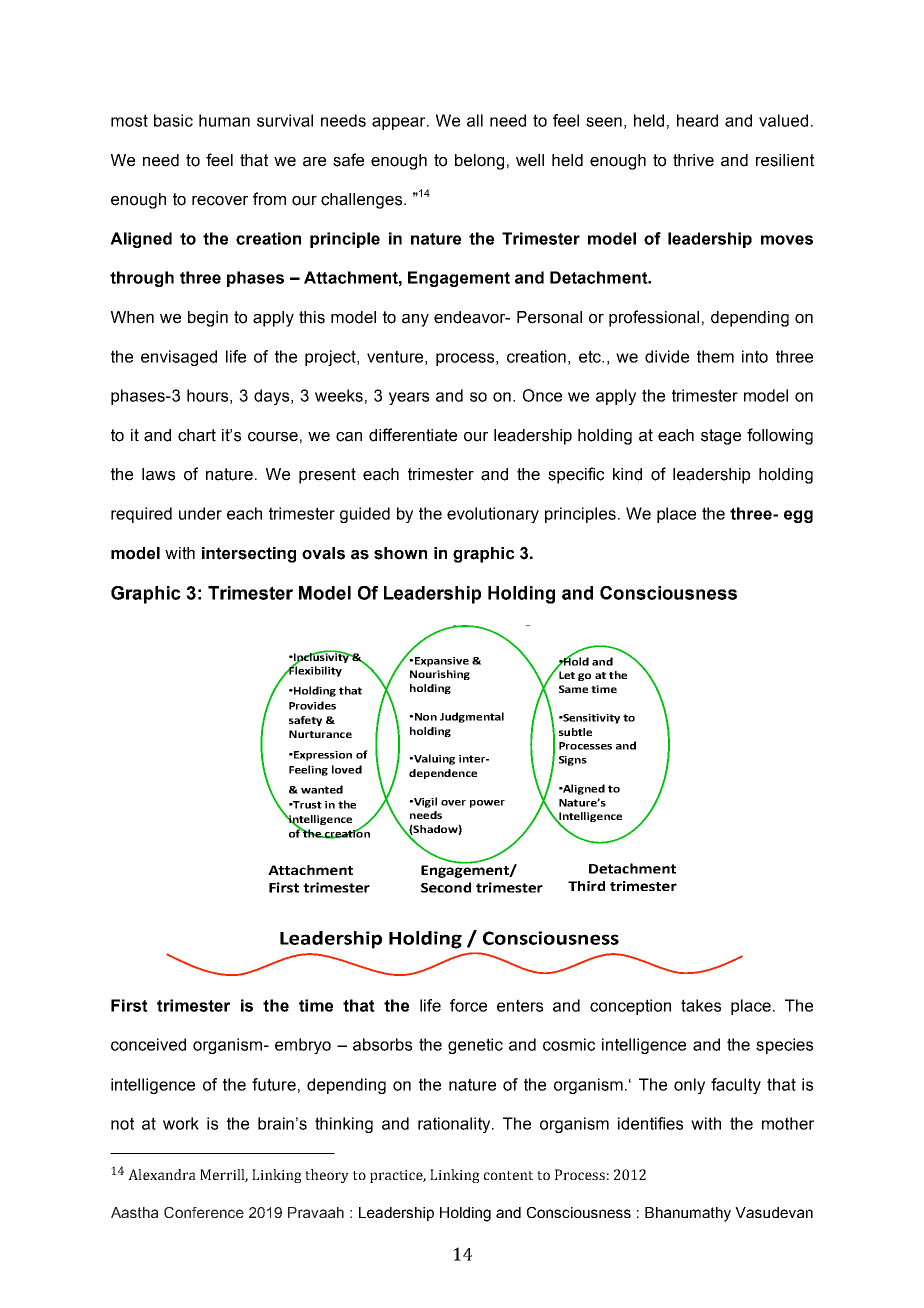 This screenshot has height=1308, width=924. Describe the element at coordinates (487, 804) in the screenshot. I see `power` at that location.
